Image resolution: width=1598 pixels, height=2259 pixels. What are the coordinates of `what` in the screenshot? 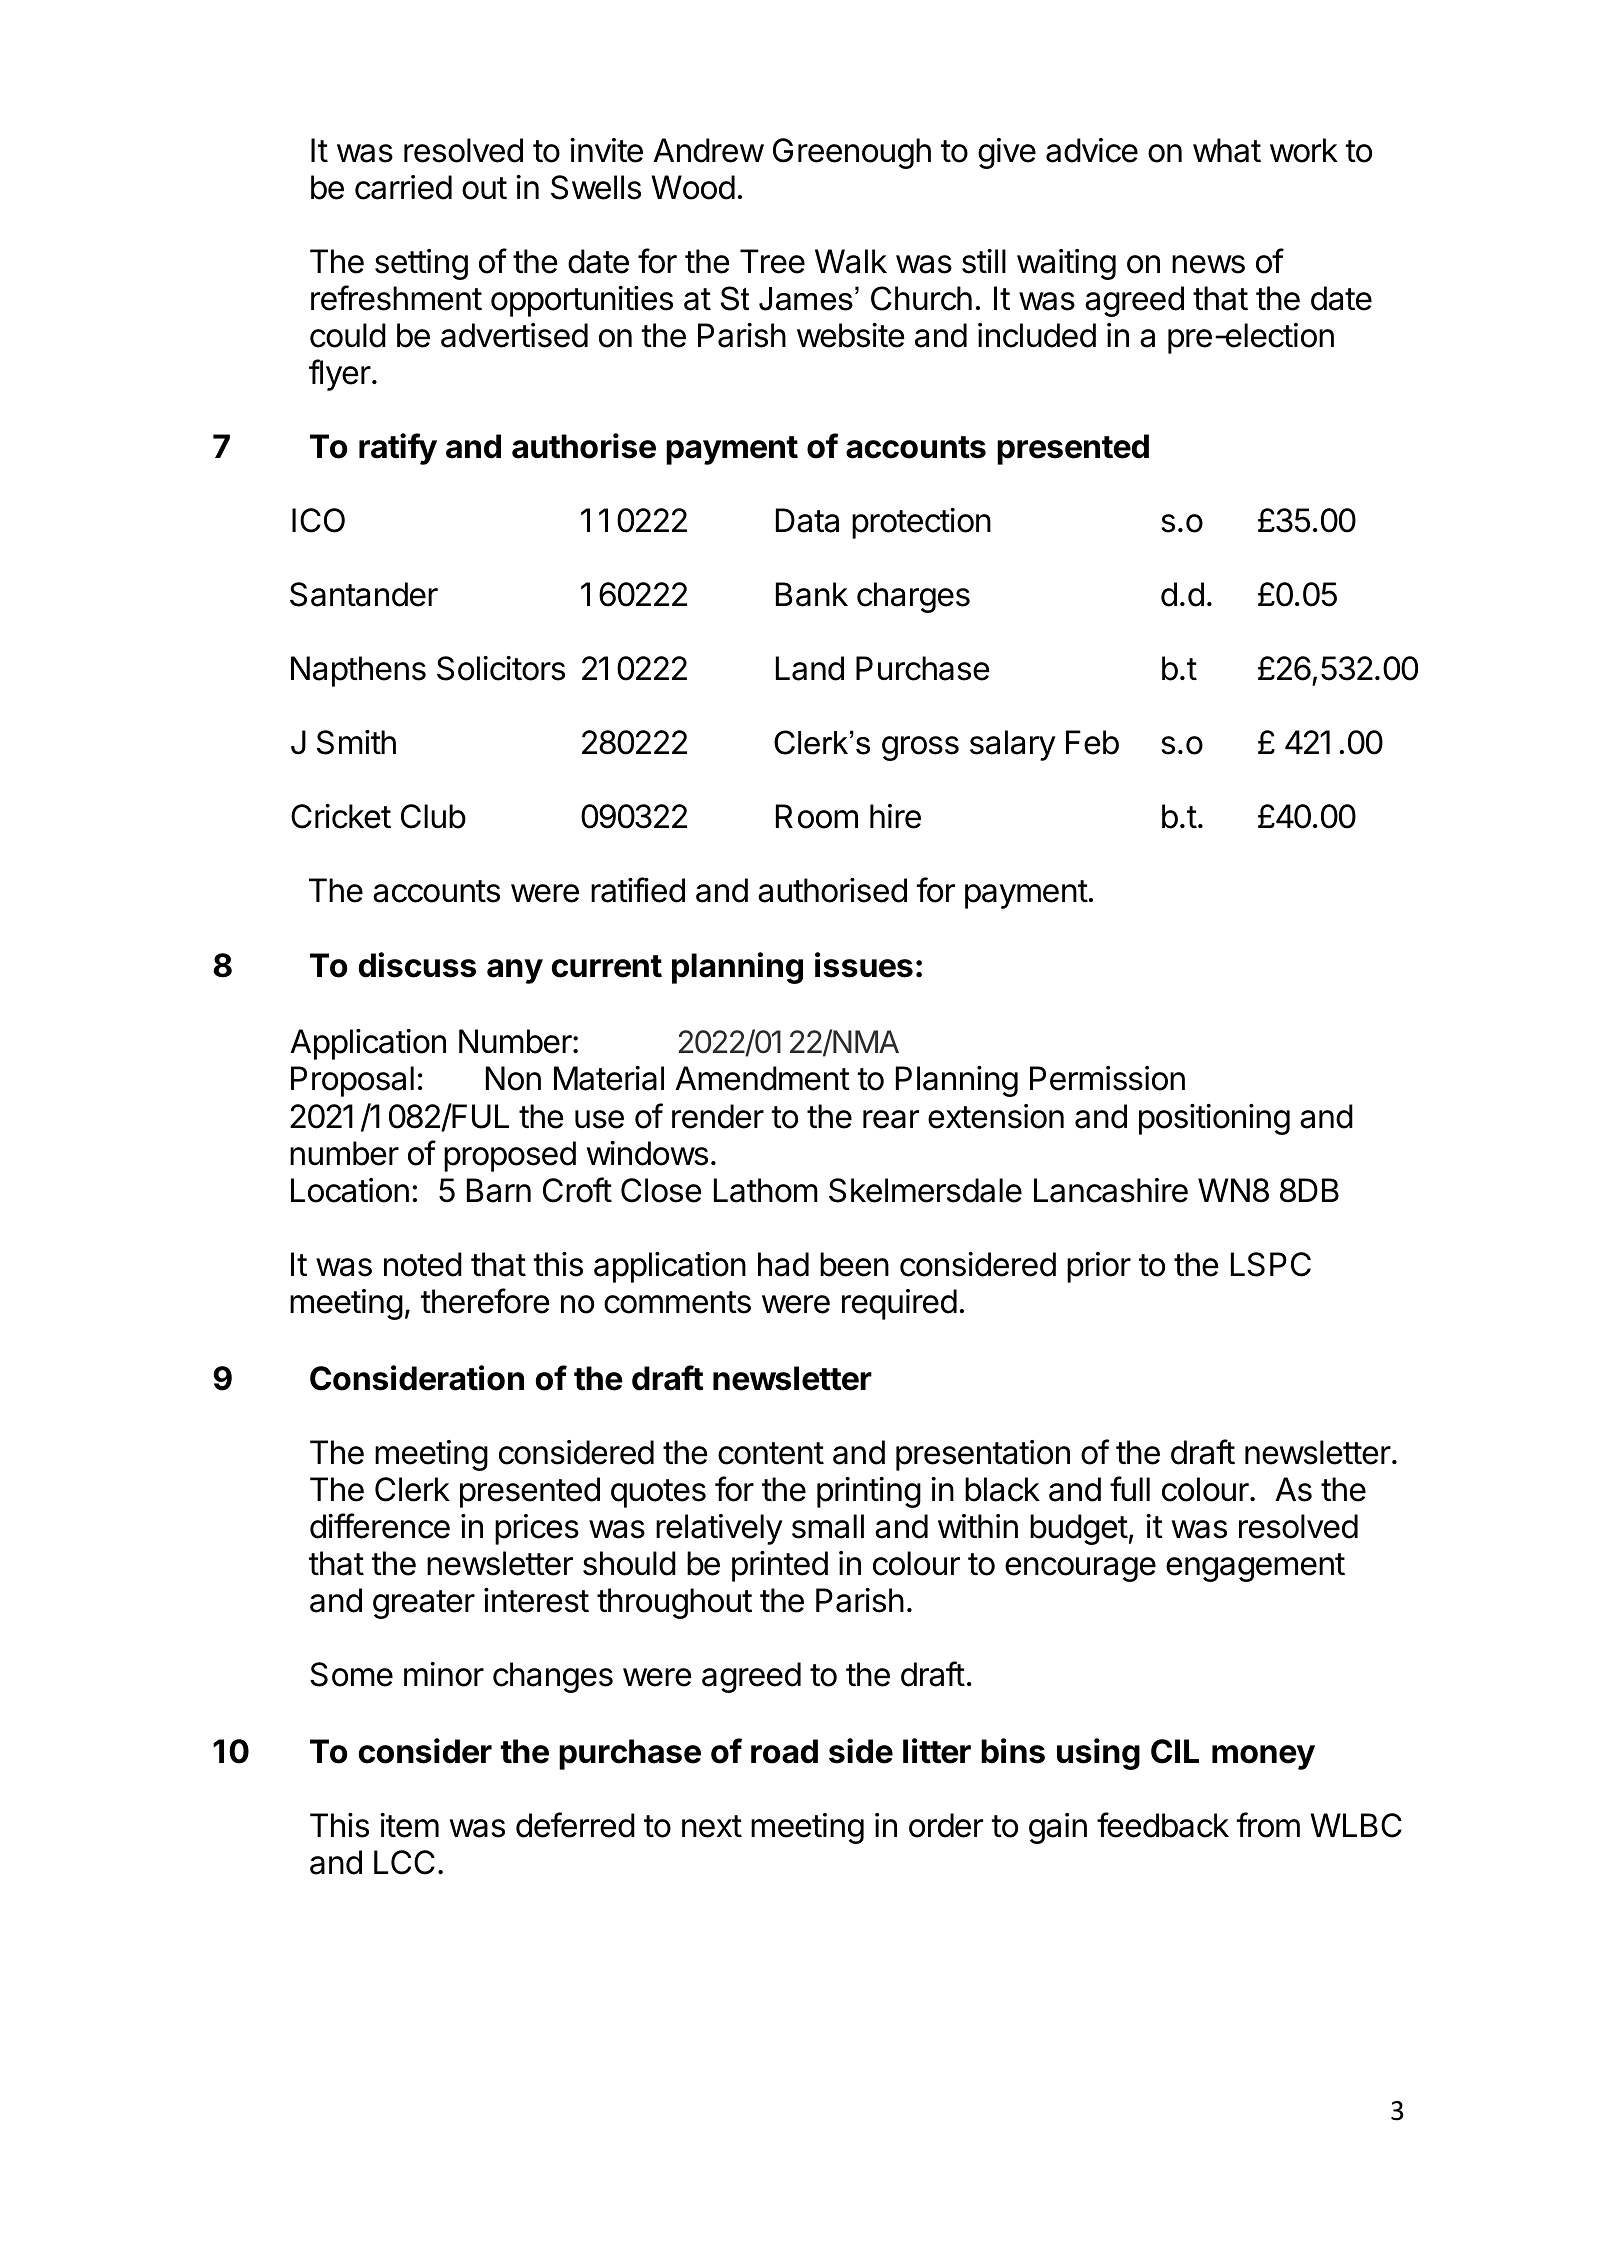 It's located at (1227, 150).
